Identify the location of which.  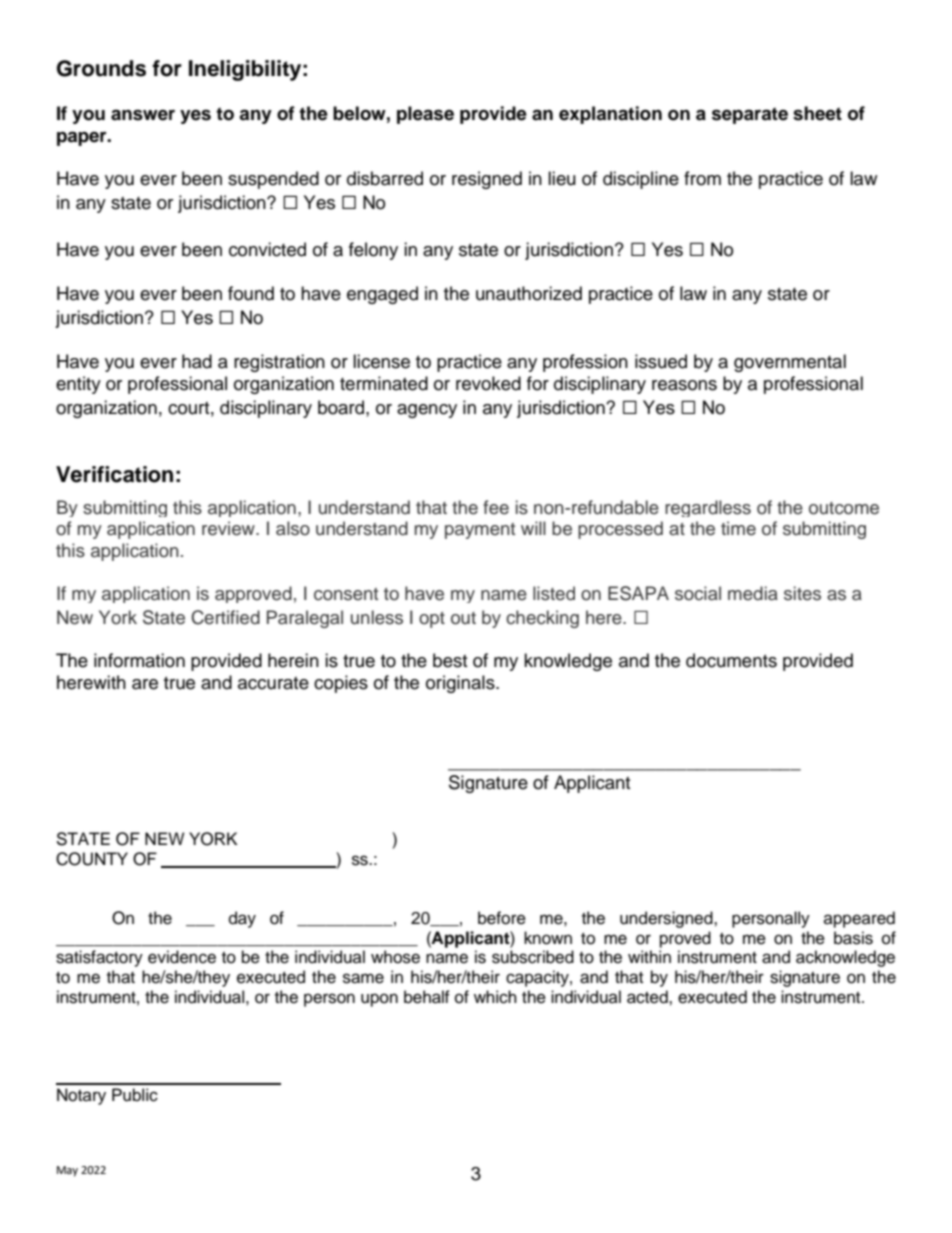
(495, 997).
